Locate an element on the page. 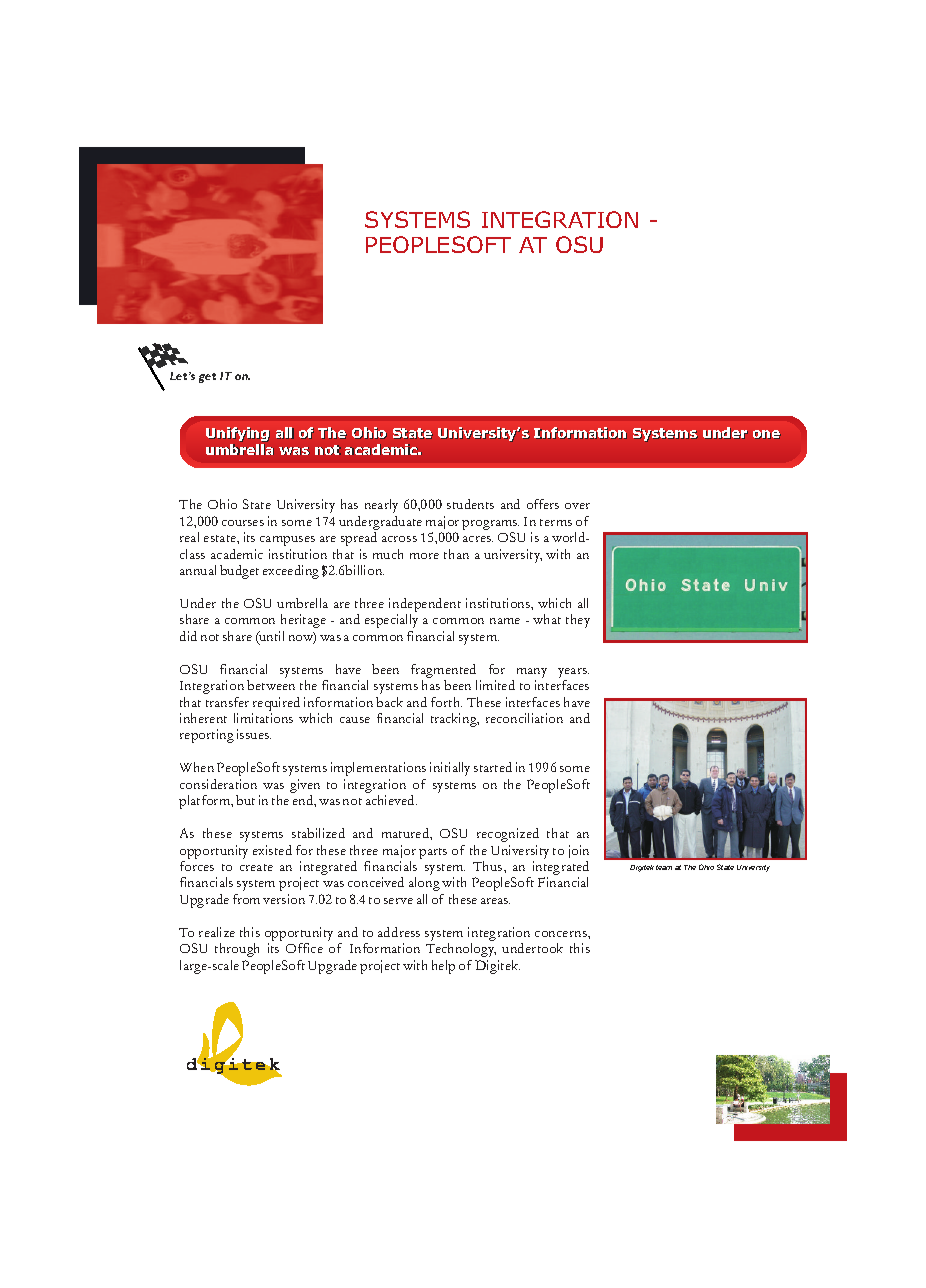 This page has height=1288, width=926. fragmented is located at coordinates (444, 672).
